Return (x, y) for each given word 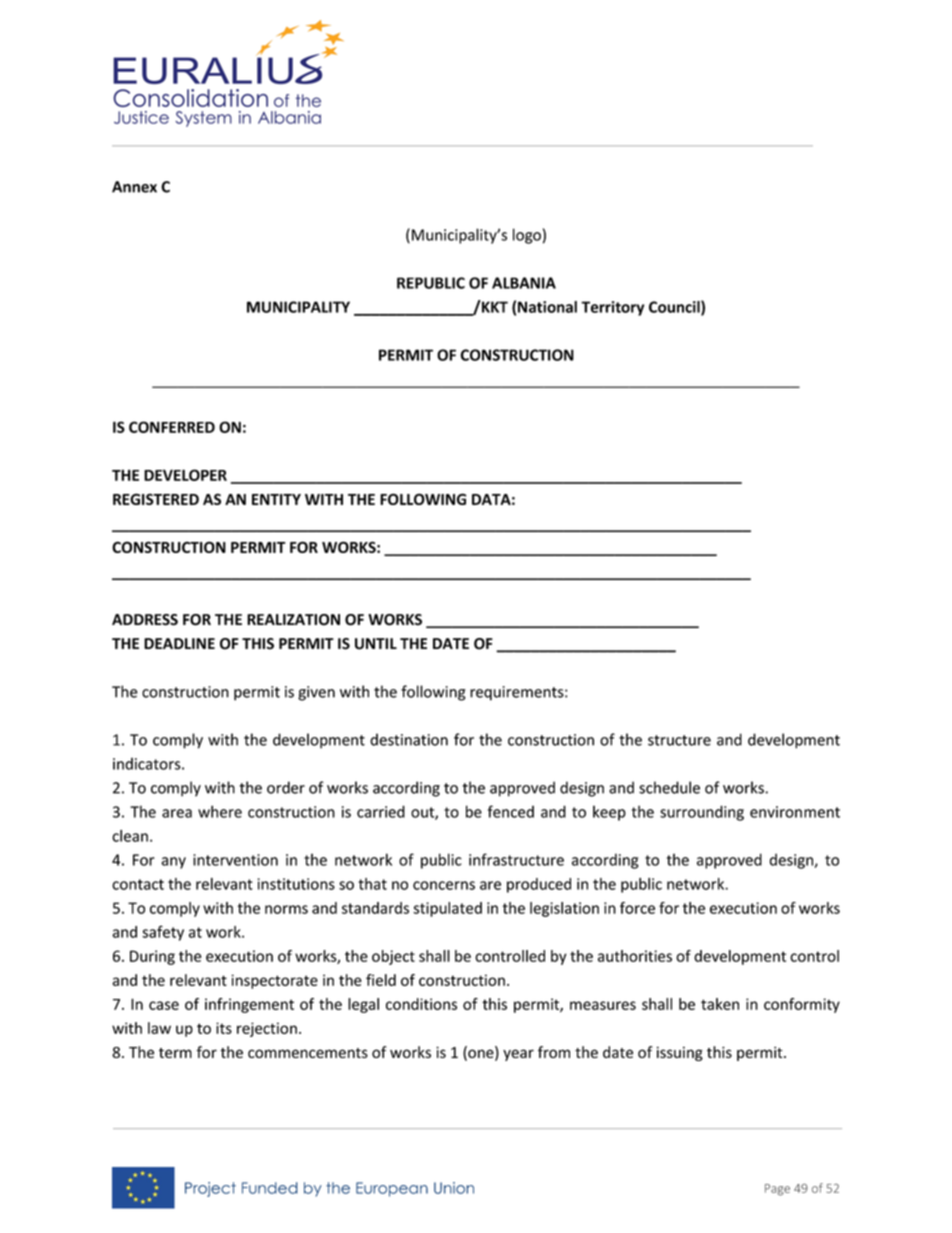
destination (409, 739)
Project (210, 1189)
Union (454, 1188)
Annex (134, 187)
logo (527, 236)
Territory (612, 308)
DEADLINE (179, 643)
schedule (669, 787)
